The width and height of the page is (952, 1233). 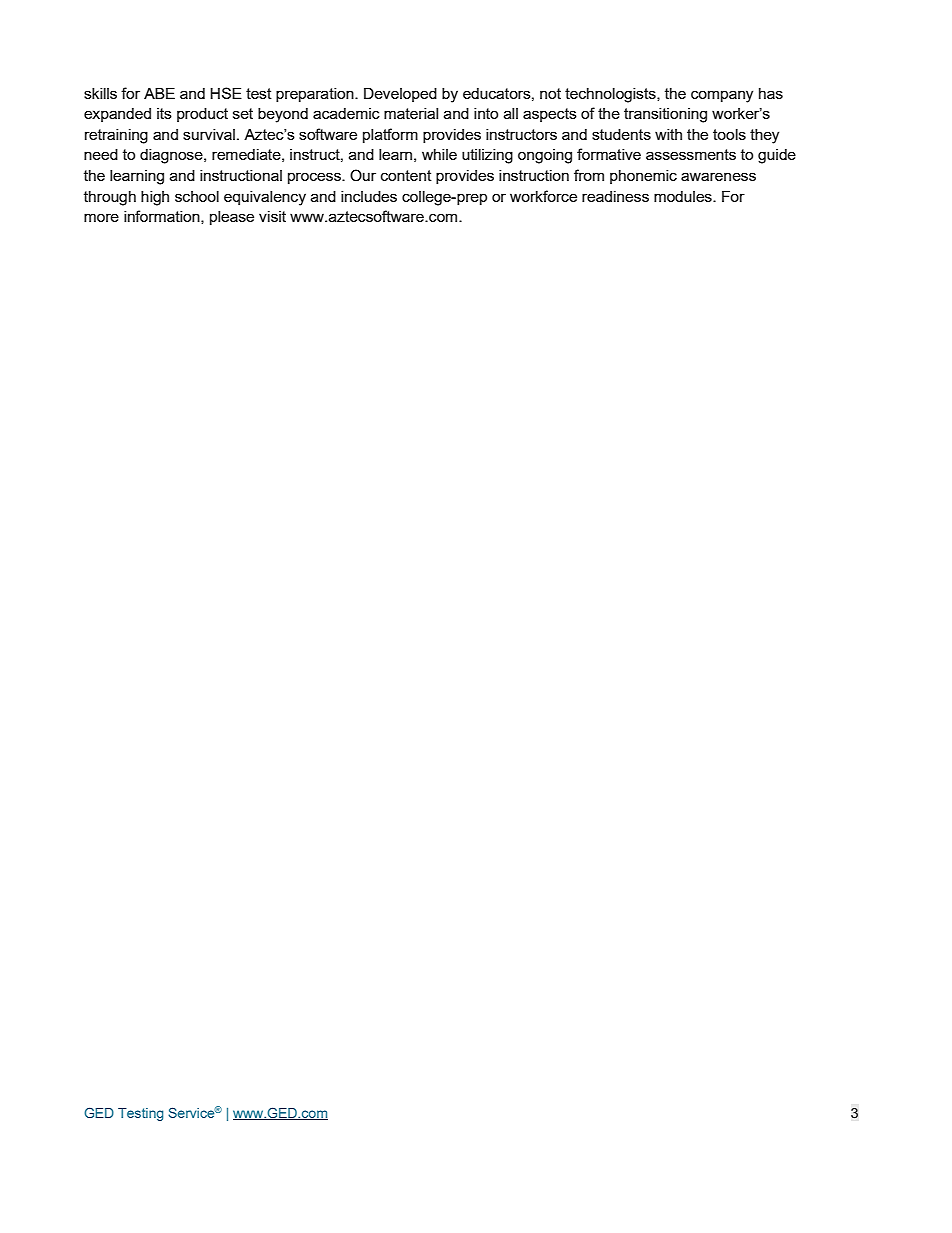 What do you see at coordinates (101, 154) in the page?
I see `need` at bounding box center [101, 154].
